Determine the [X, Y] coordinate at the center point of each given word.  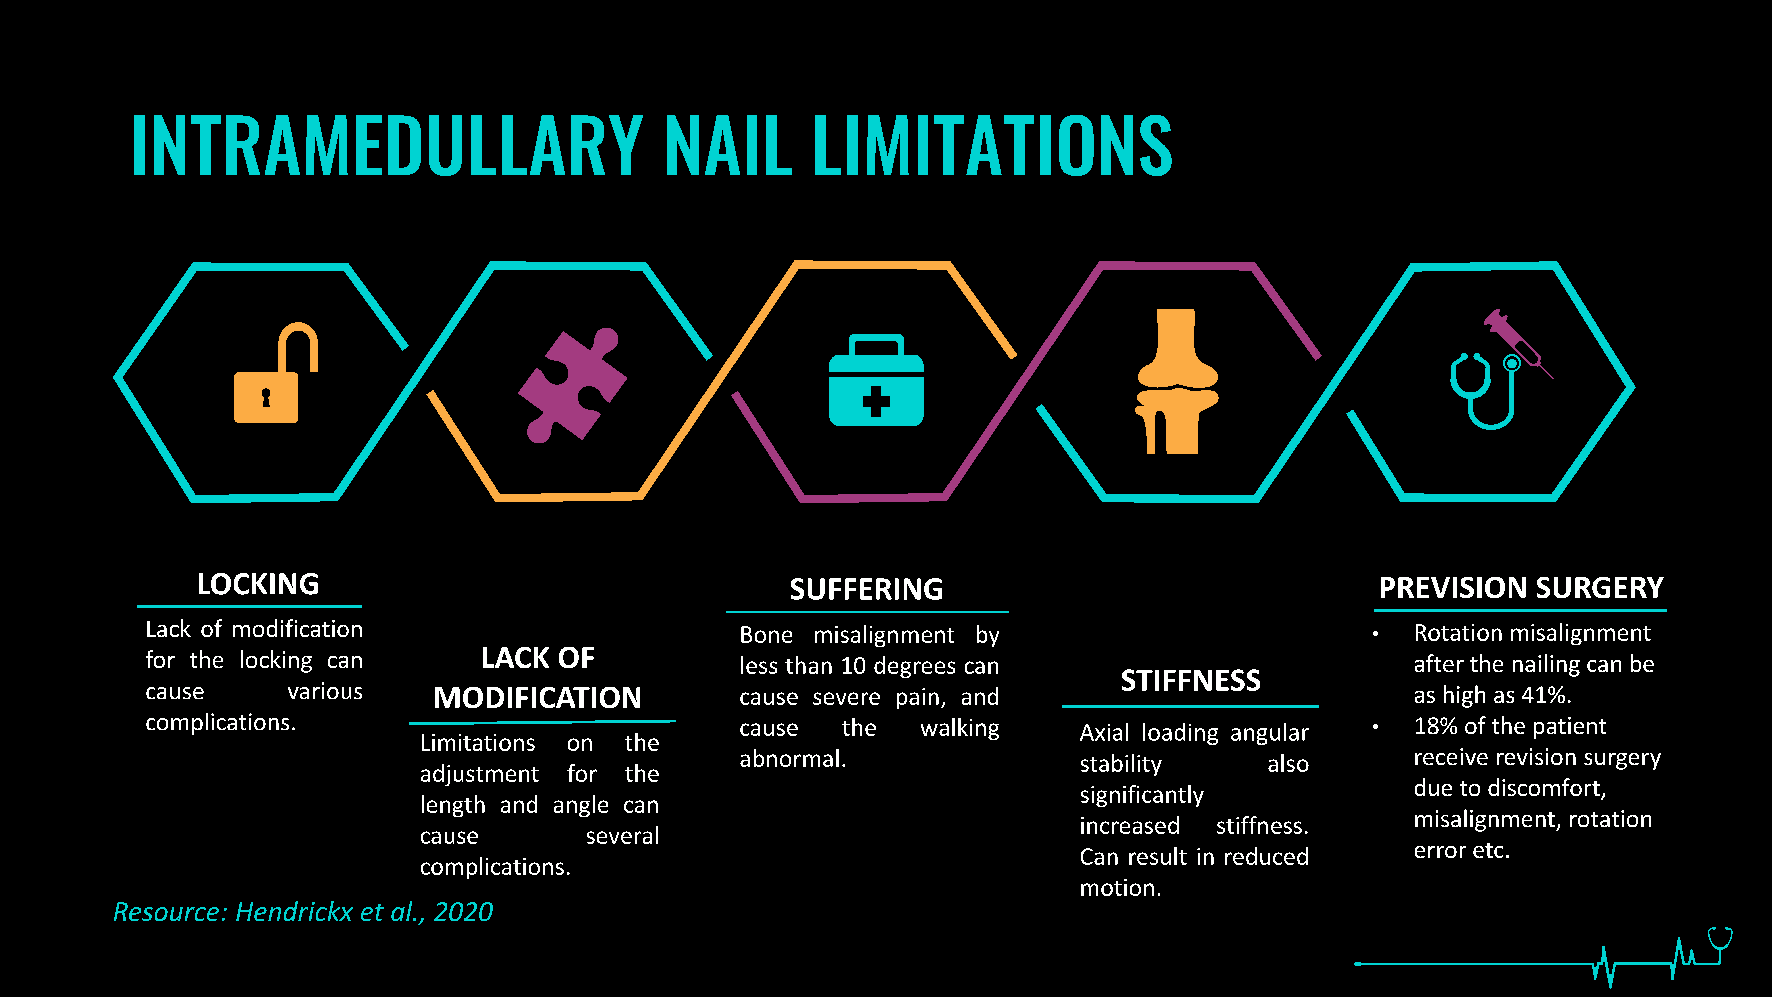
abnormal [789, 758]
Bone [766, 634]
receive [1451, 756]
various [325, 690]
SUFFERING [866, 589]
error [1440, 852]
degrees [914, 667]
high [1464, 696]
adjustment [480, 775]
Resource [166, 911]
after [1439, 663]
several [622, 835]
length [453, 806]
